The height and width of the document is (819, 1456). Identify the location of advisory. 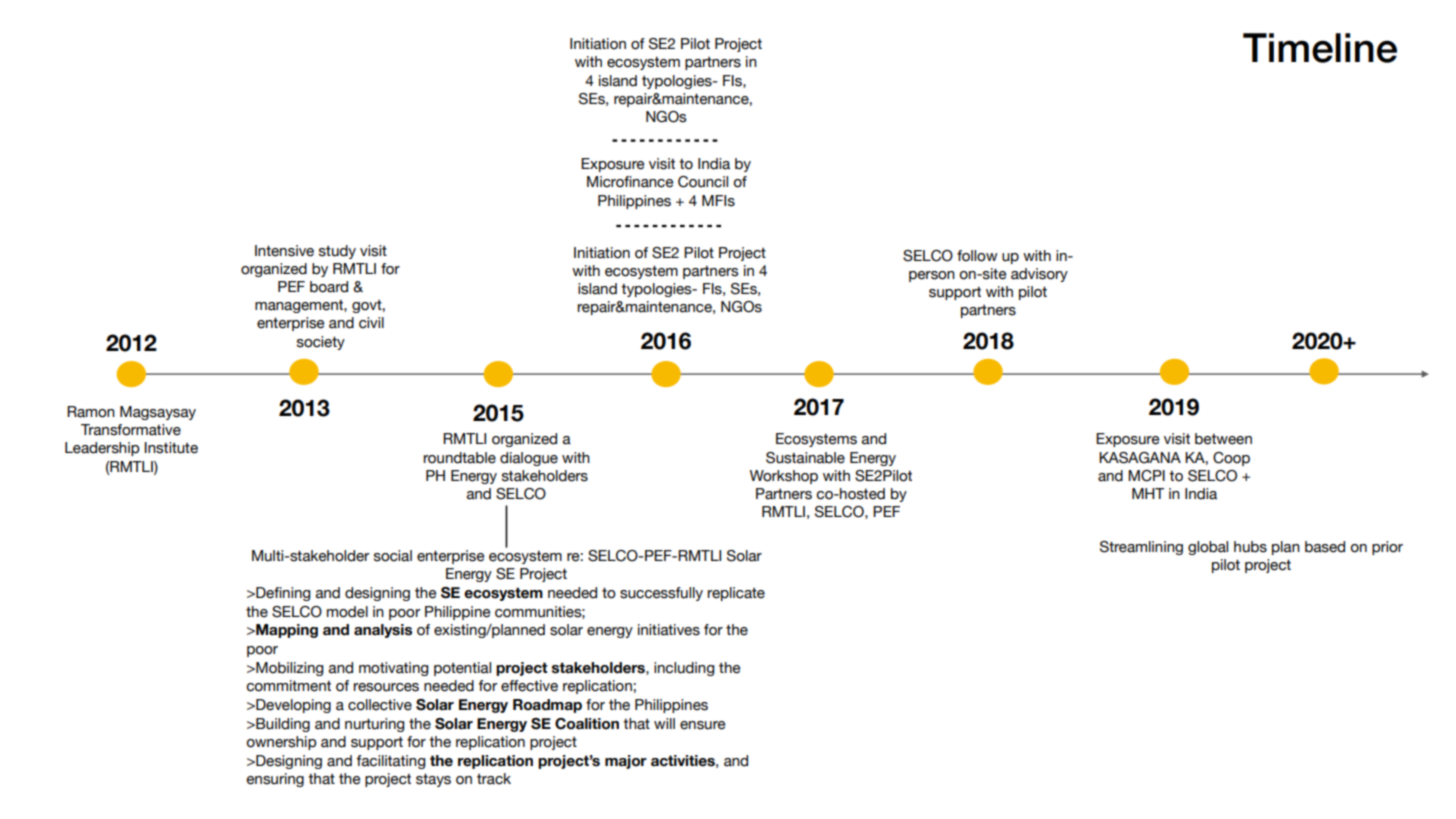
(1039, 275).
